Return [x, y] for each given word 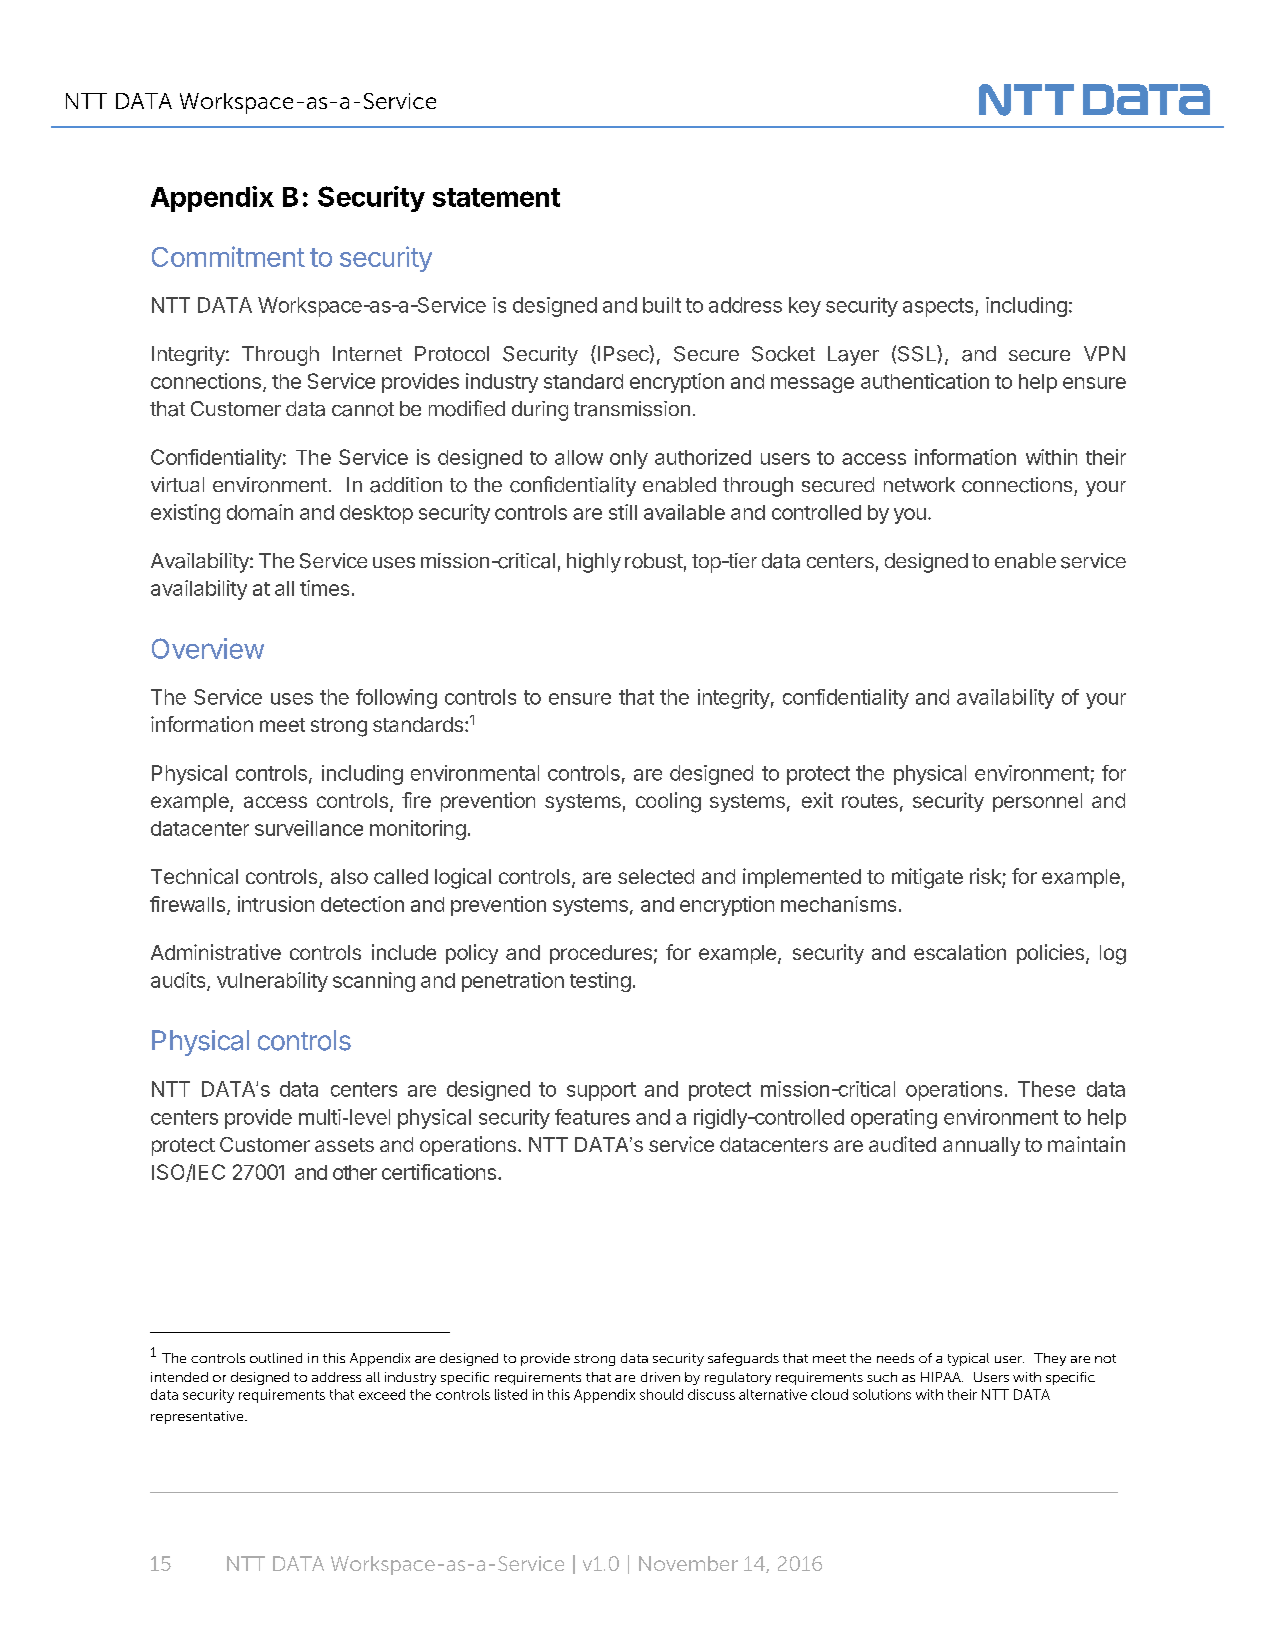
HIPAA [942, 1377]
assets [344, 1145]
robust [654, 561]
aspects [939, 307]
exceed [382, 1394]
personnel [1037, 802]
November [688, 1563]
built [662, 305]
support [601, 1091]
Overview [208, 648]
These [1046, 1089]
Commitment [228, 256]
